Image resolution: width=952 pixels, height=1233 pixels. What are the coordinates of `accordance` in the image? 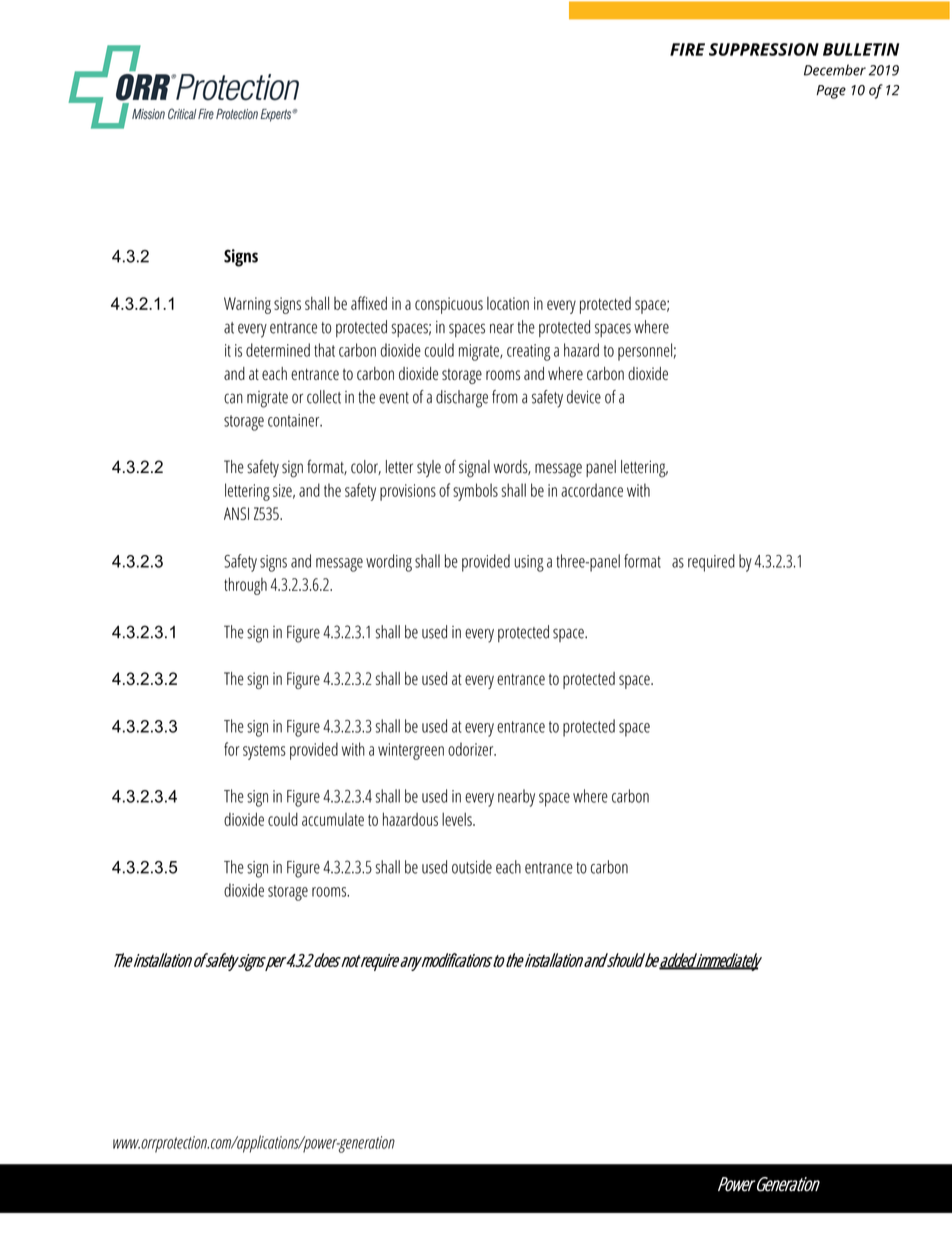 It's located at (592, 490).
